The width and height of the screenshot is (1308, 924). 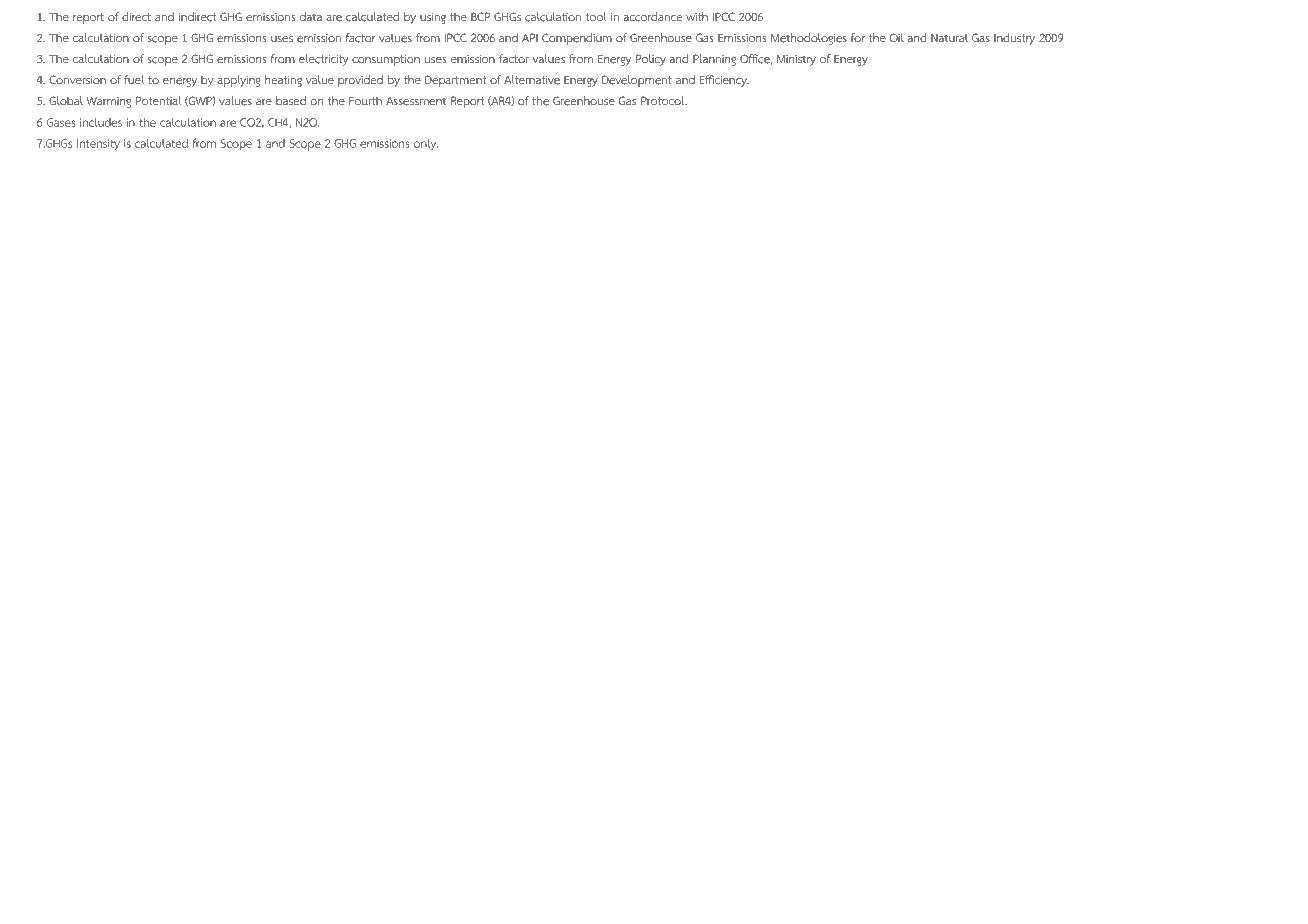 I want to click on Efficiency, so click(x=724, y=81).
